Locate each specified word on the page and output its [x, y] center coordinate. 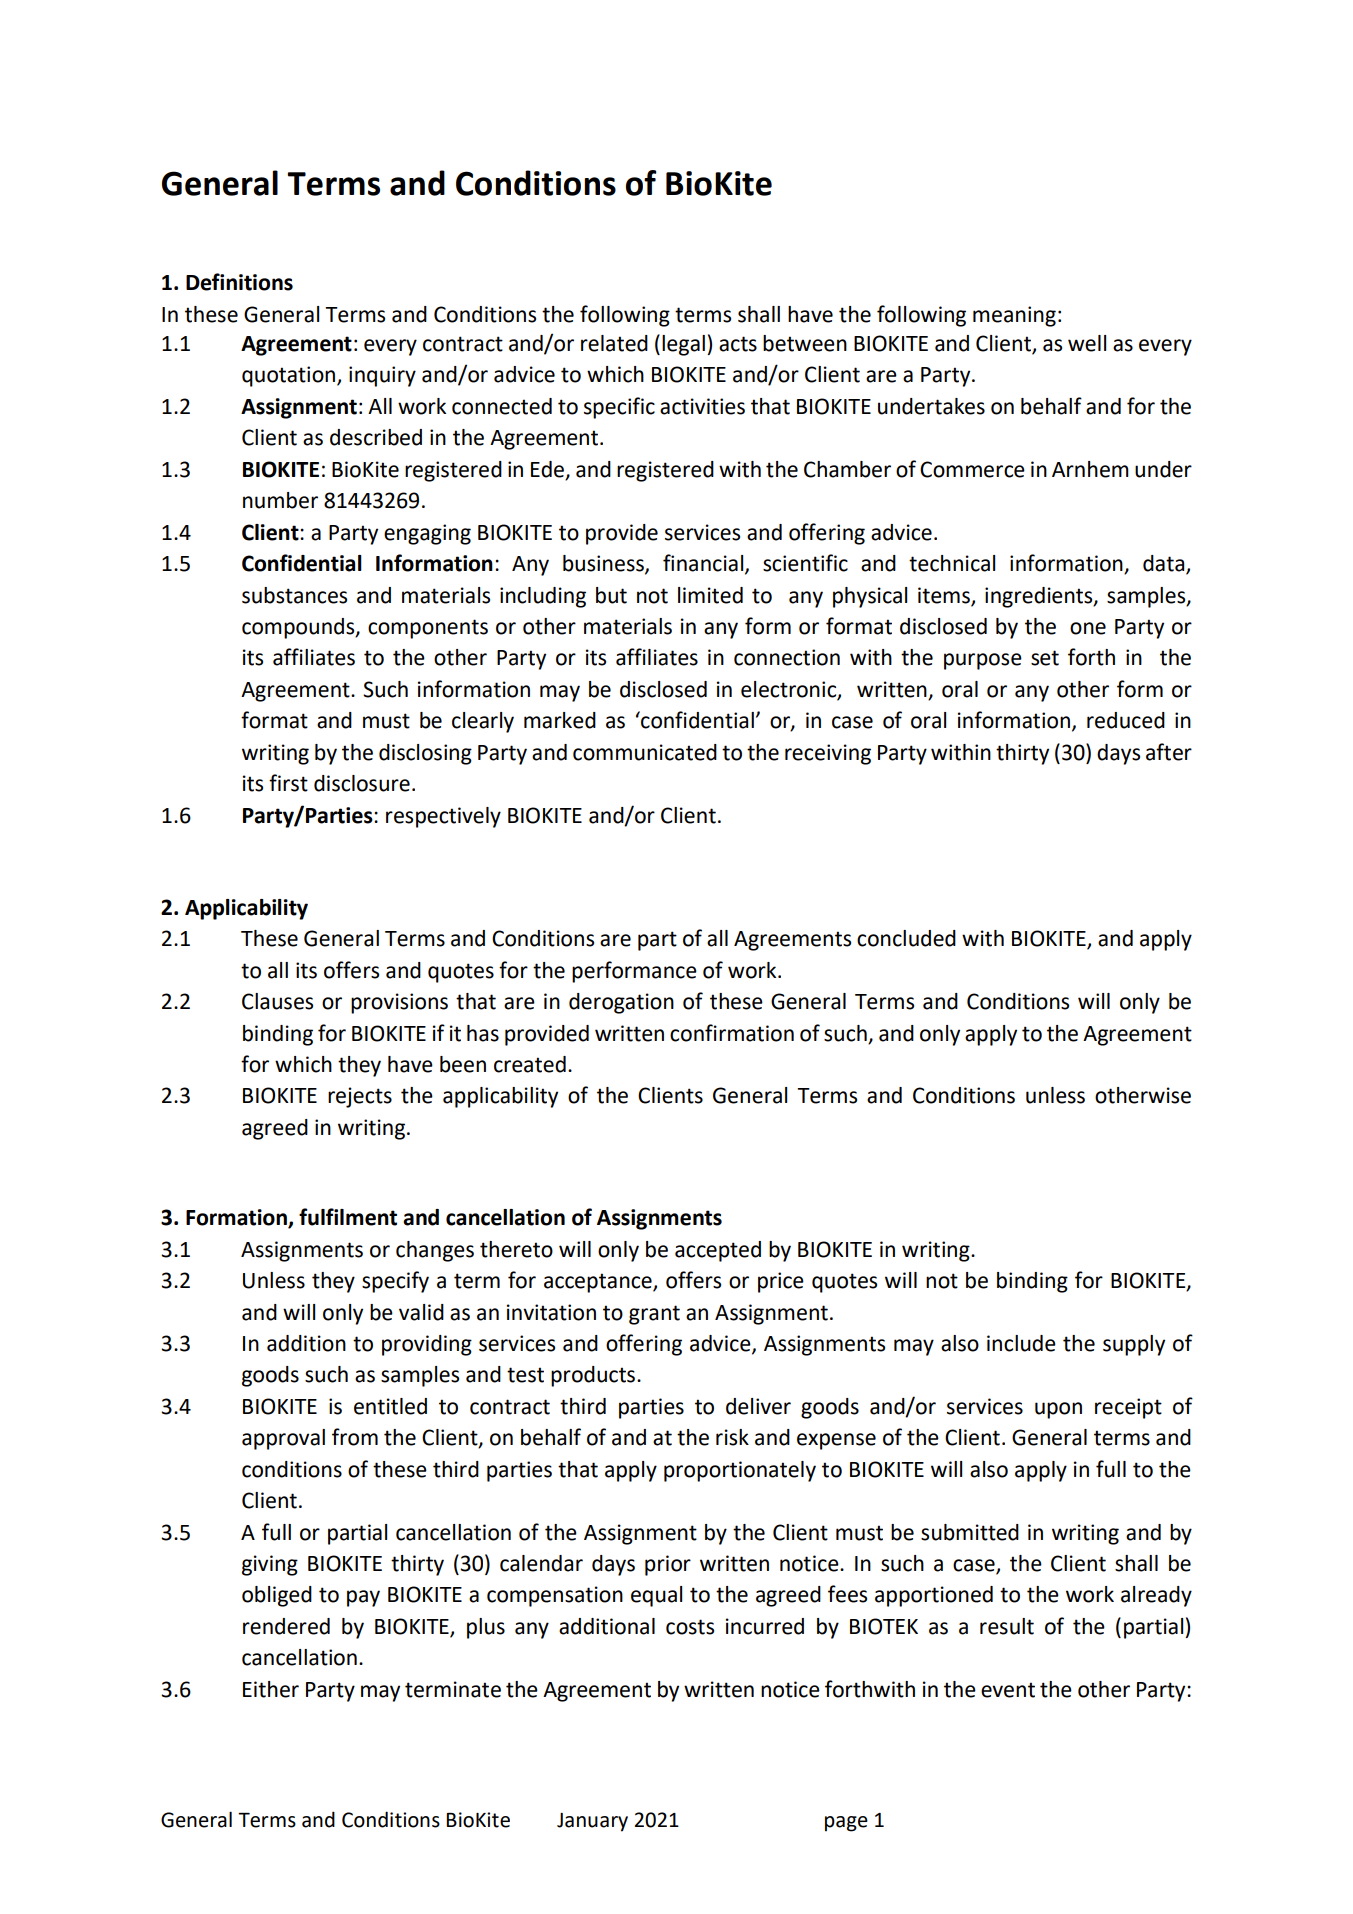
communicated [645, 752]
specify [395, 1282]
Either [271, 1689]
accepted [718, 1251]
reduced [1126, 720]
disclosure [362, 783]
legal [683, 345]
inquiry [382, 376]
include [1021, 1343]
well [1087, 343]
